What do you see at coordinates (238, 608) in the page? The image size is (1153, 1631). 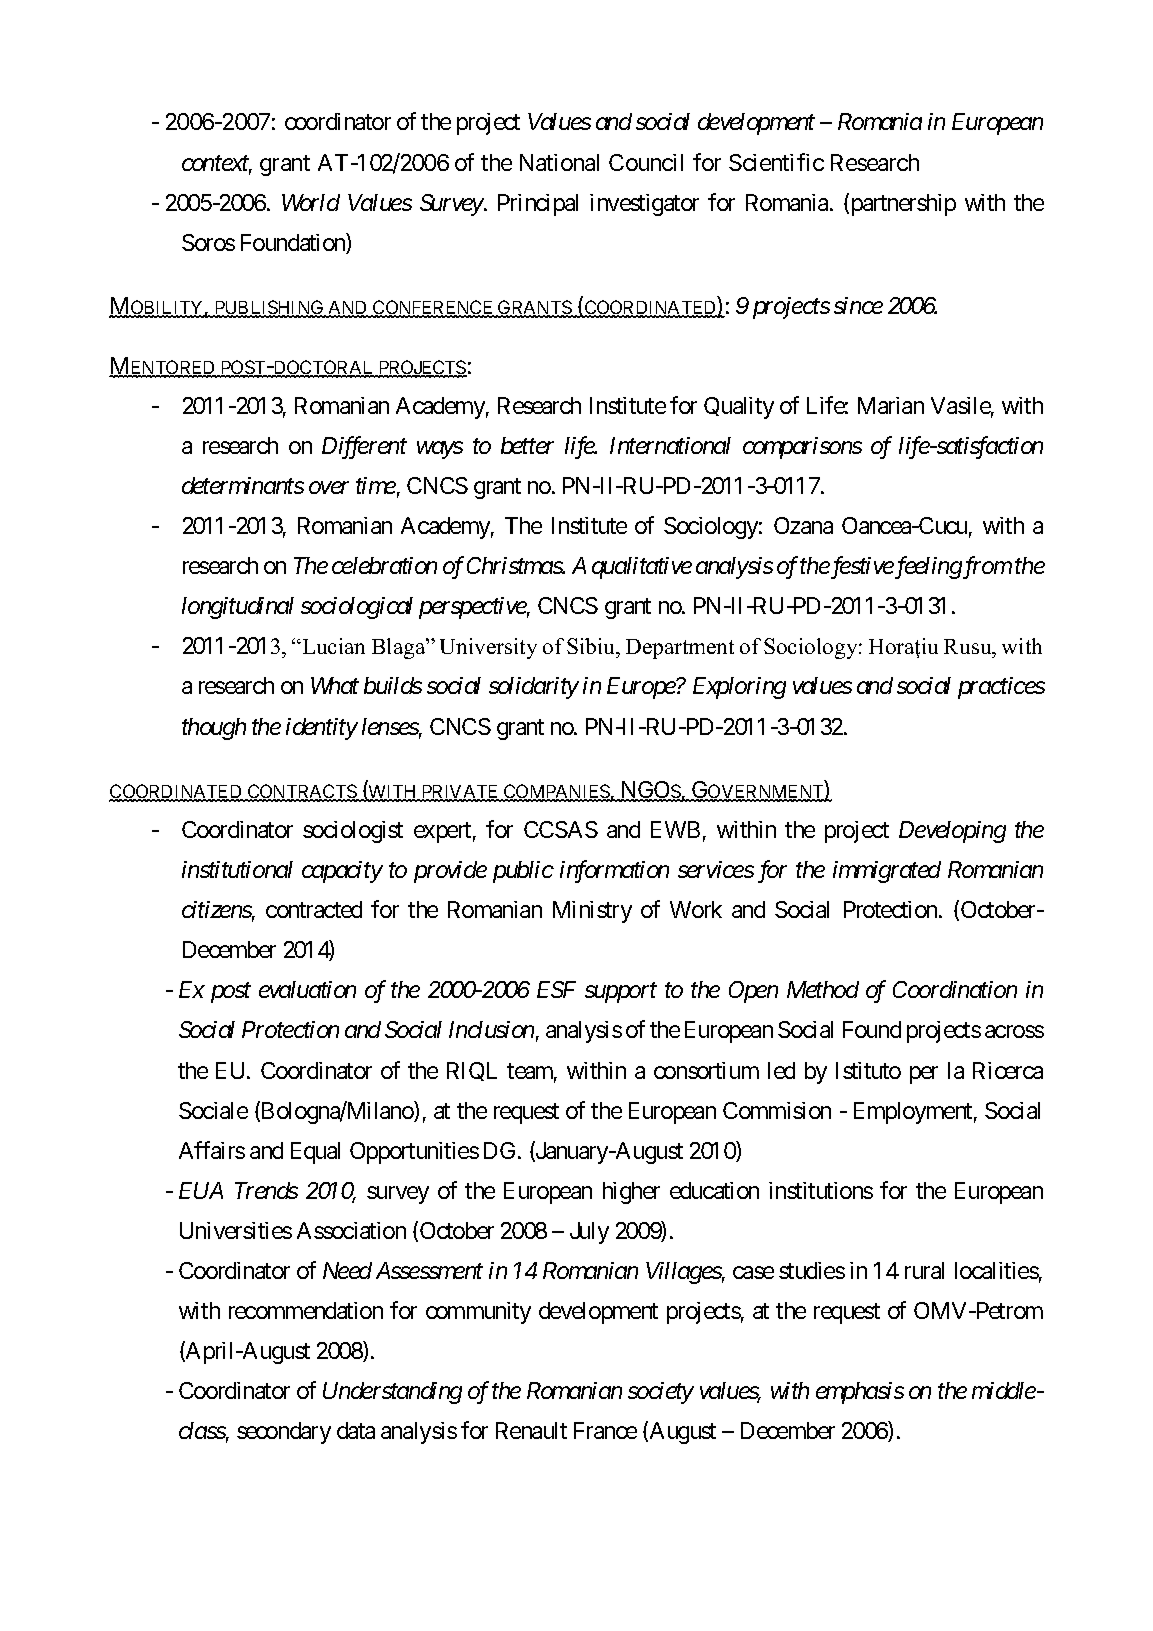 I see `longitudinal` at bounding box center [238, 608].
